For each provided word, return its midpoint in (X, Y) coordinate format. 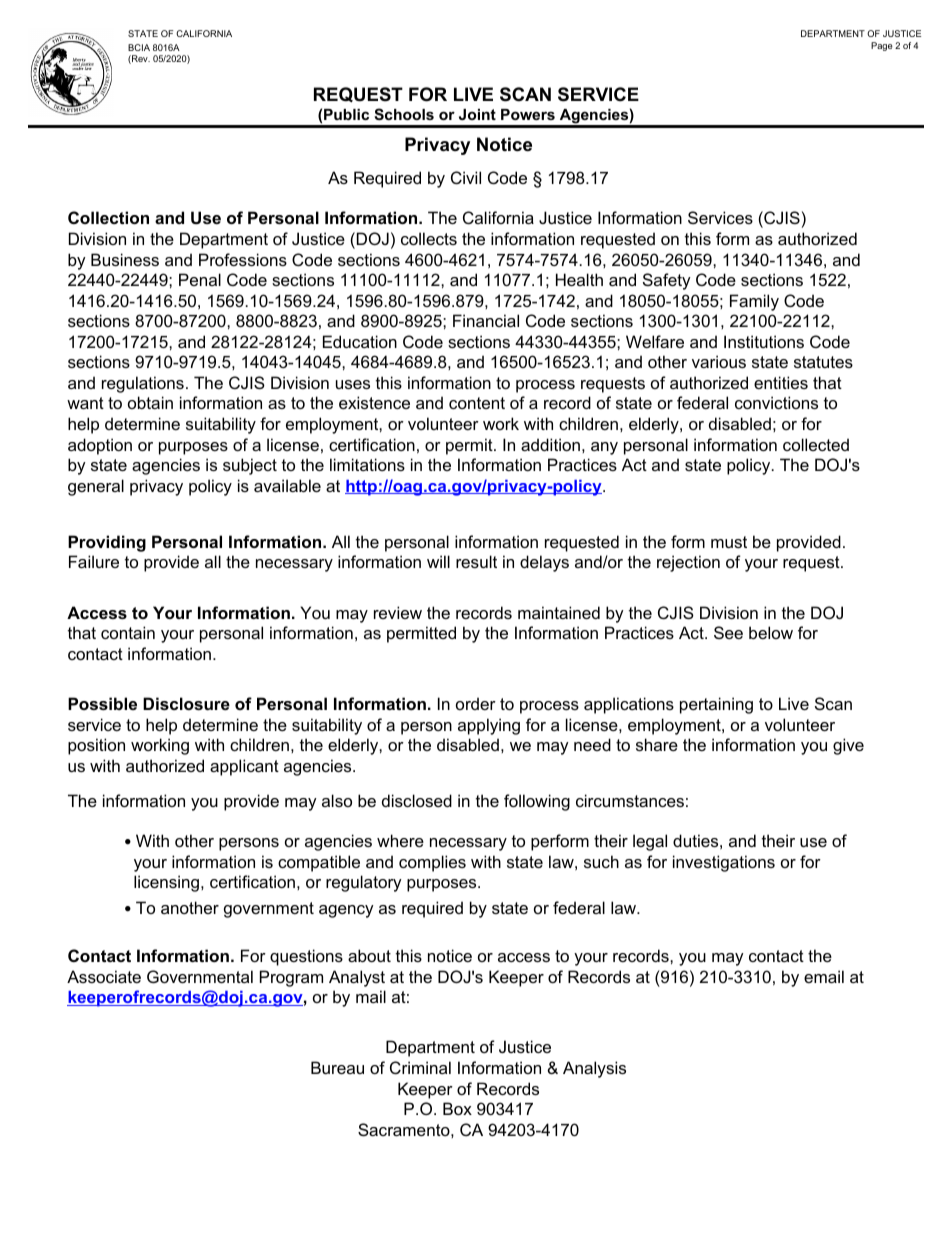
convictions (776, 402)
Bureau (337, 1067)
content (477, 403)
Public (346, 114)
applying (489, 726)
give (848, 746)
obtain (150, 402)
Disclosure (186, 703)
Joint (477, 114)
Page (882, 46)
